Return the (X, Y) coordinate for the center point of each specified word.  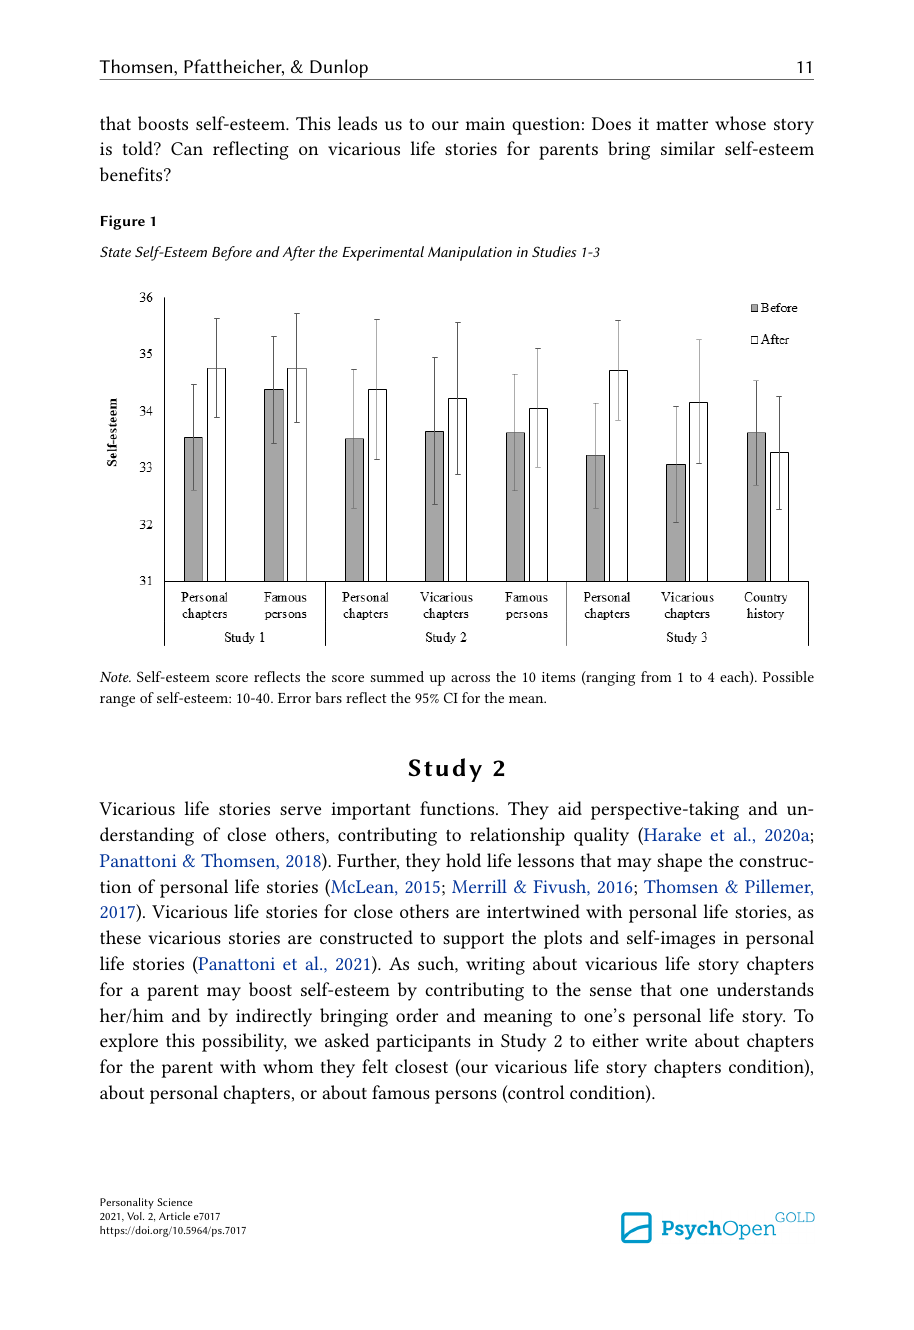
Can (187, 148)
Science (175, 1202)
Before (232, 253)
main (485, 123)
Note (115, 677)
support (473, 941)
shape (679, 862)
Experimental (383, 253)
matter (682, 124)
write (666, 1040)
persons (466, 1097)
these (120, 937)
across (470, 678)
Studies (554, 251)
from (656, 676)
